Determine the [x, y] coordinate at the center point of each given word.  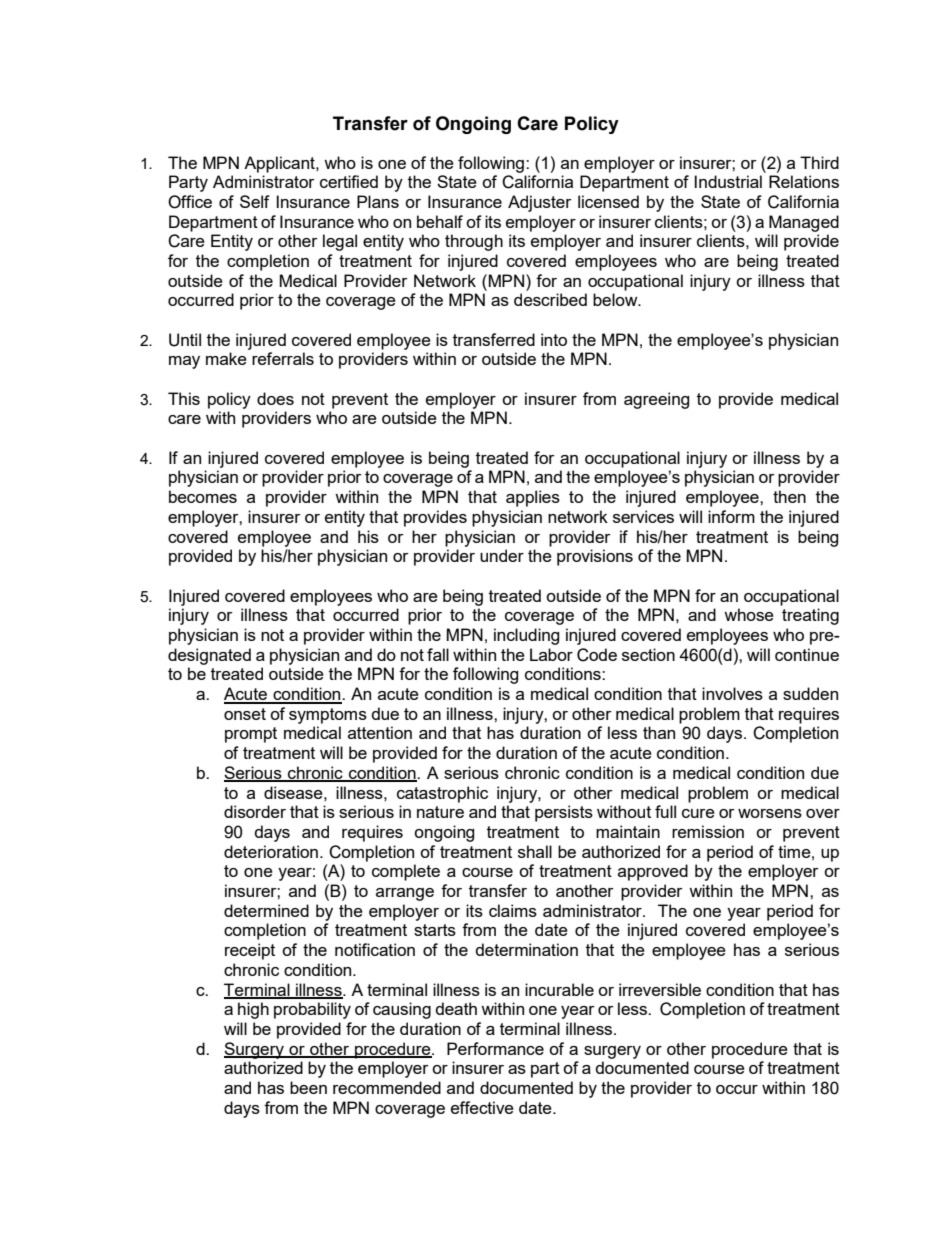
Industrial [728, 181]
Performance [495, 1048]
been [308, 1087]
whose [749, 614]
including [526, 636]
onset [245, 714]
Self [255, 201]
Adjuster [540, 203]
